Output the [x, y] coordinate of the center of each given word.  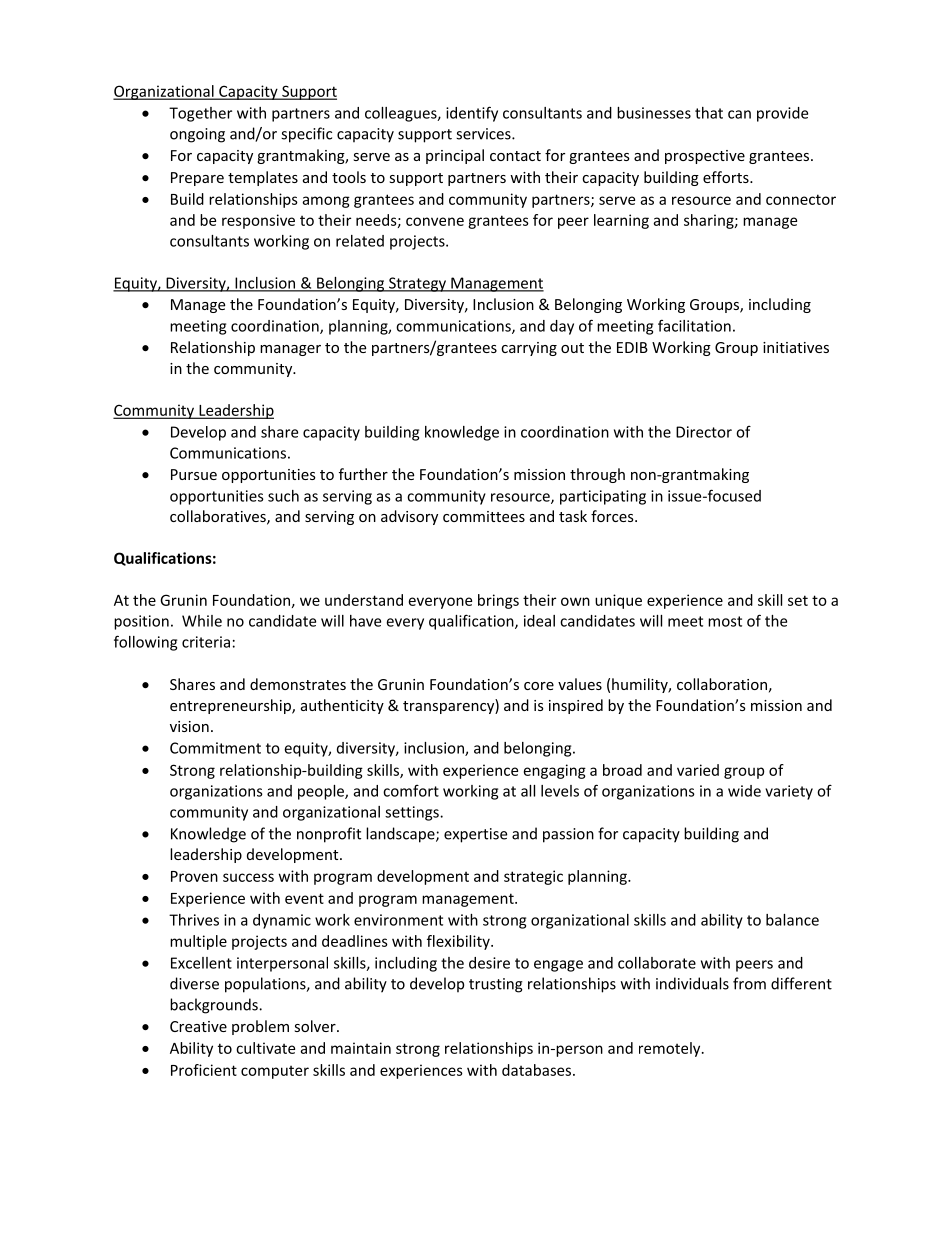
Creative [198, 1026]
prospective [705, 157]
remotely [671, 1049]
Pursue [194, 474]
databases [538, 1070]
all [528, 791]
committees [484, 516]
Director [704, 432]
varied [698, 770]
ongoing [197, 135]
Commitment [215, 748]
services [484, 134]
